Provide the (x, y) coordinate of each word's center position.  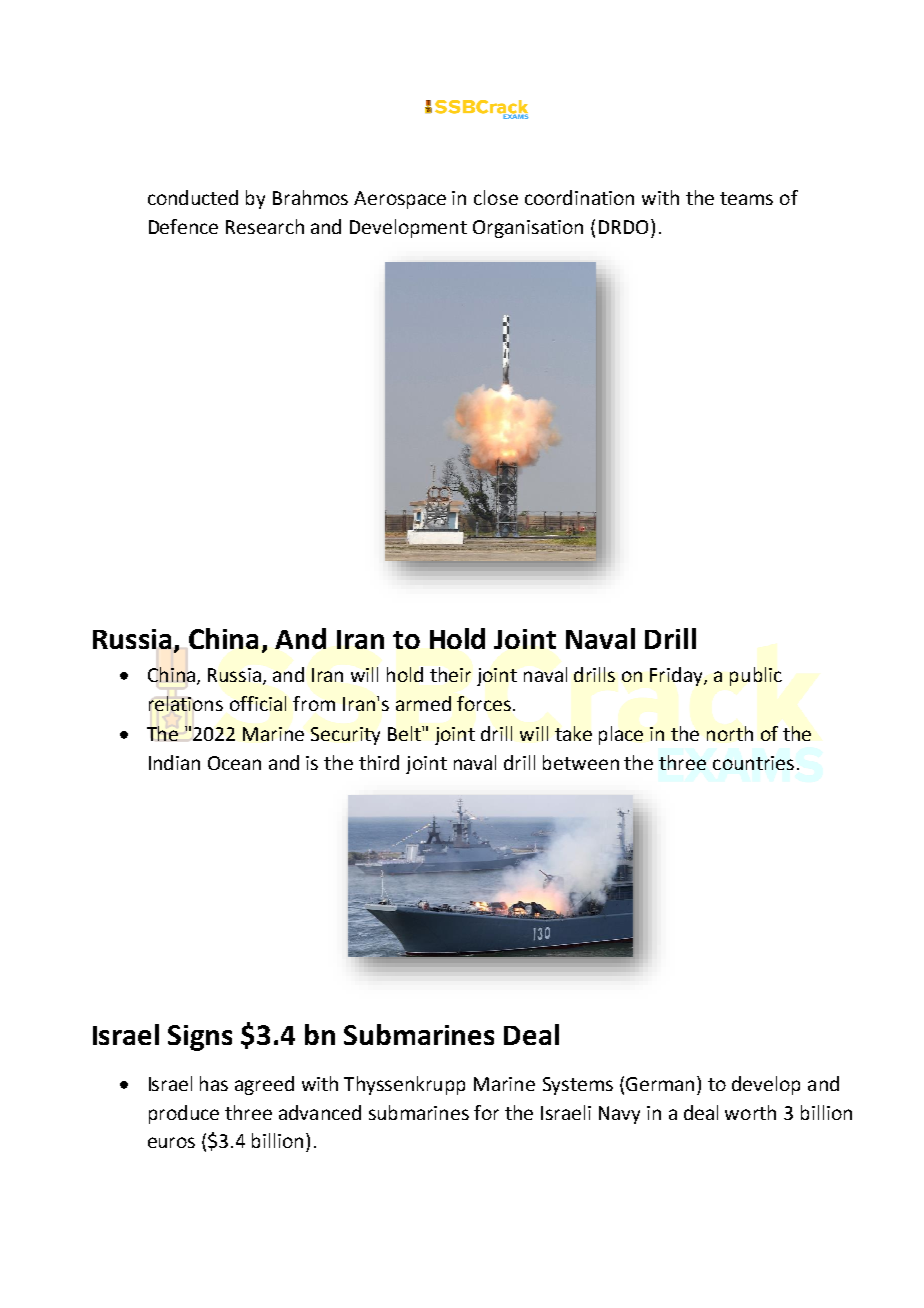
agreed (264, 1085)
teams (746, 198)
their (450, 674)
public (756, 676)
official (258, 703)
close (496, 197)
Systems (578, 1086)
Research (265, 226)
